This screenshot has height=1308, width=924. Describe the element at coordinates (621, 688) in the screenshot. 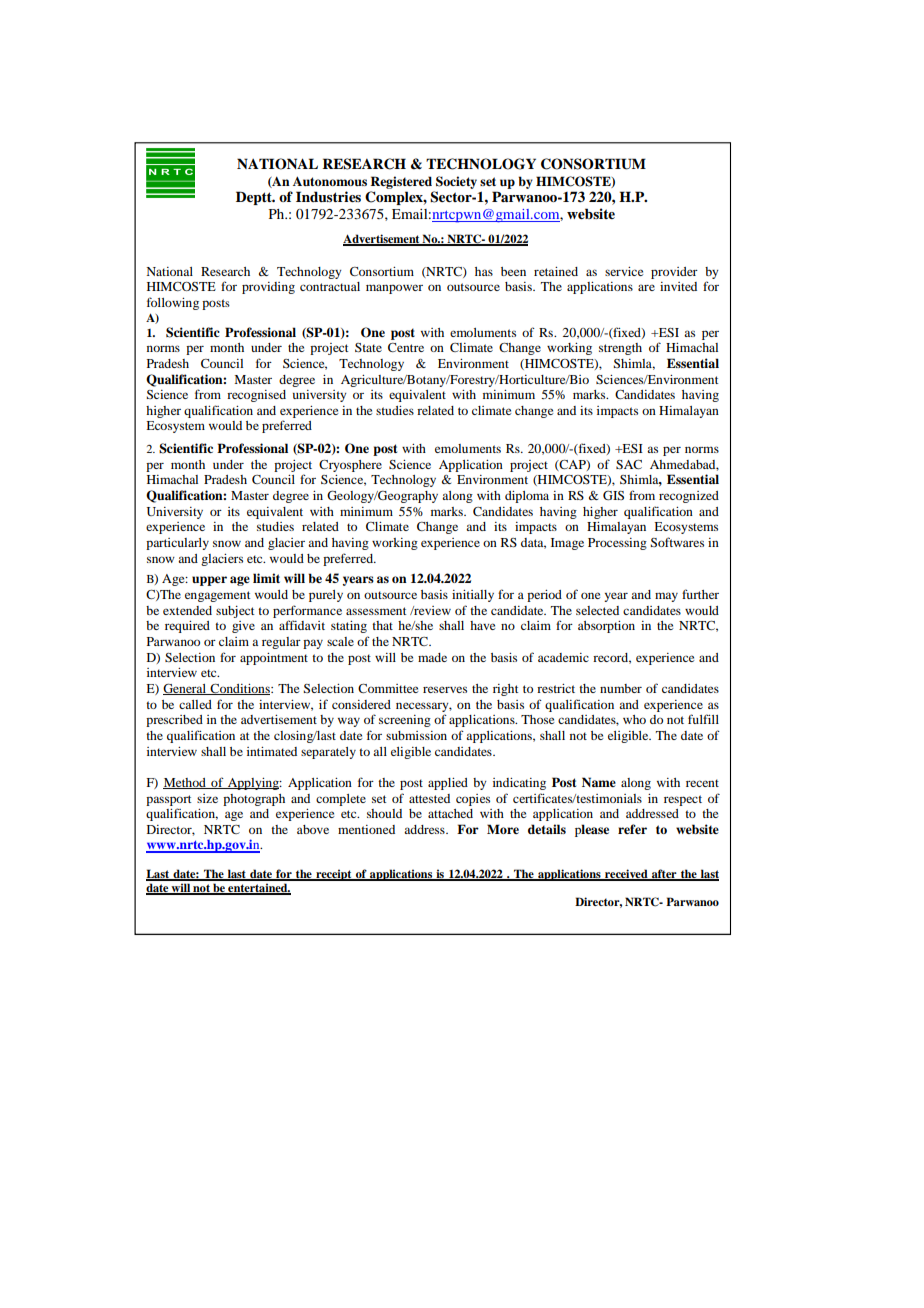

I see `number` at that location.
